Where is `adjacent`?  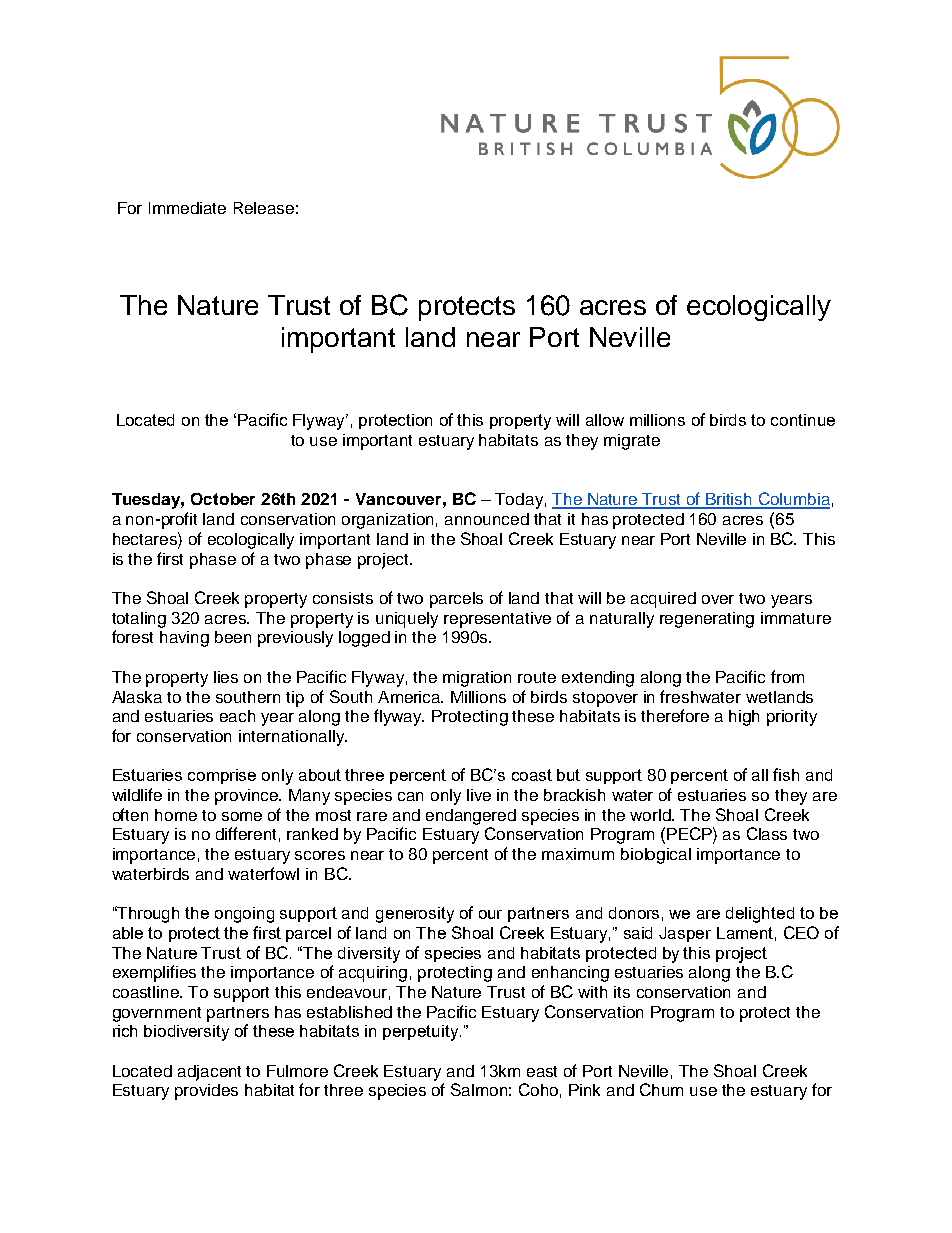
adjacent is located at coordinates (209, 1073).
